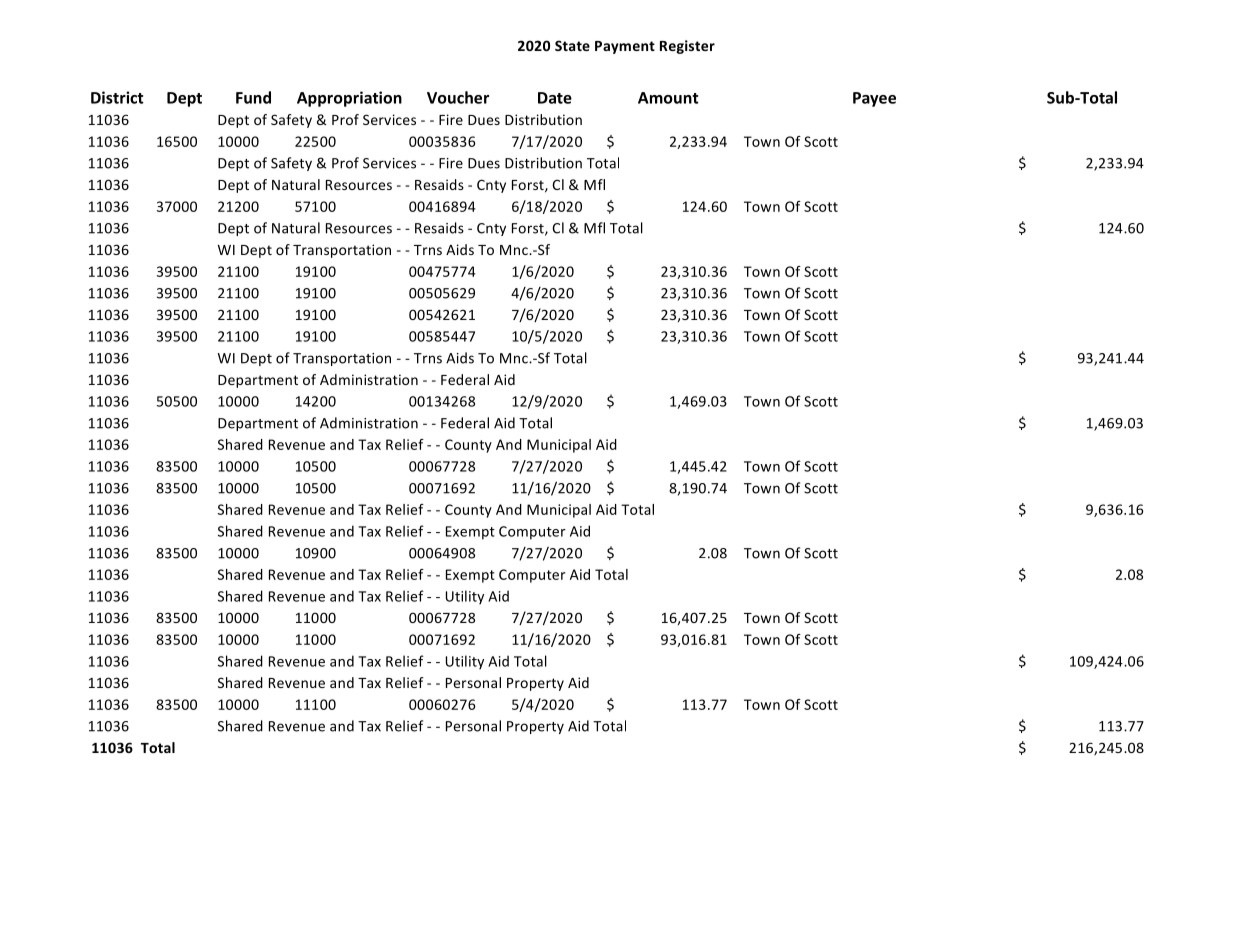  What do you see at coordinates (253, 97) in the document?
I see `Fund` at bounding box center [253, 97].
